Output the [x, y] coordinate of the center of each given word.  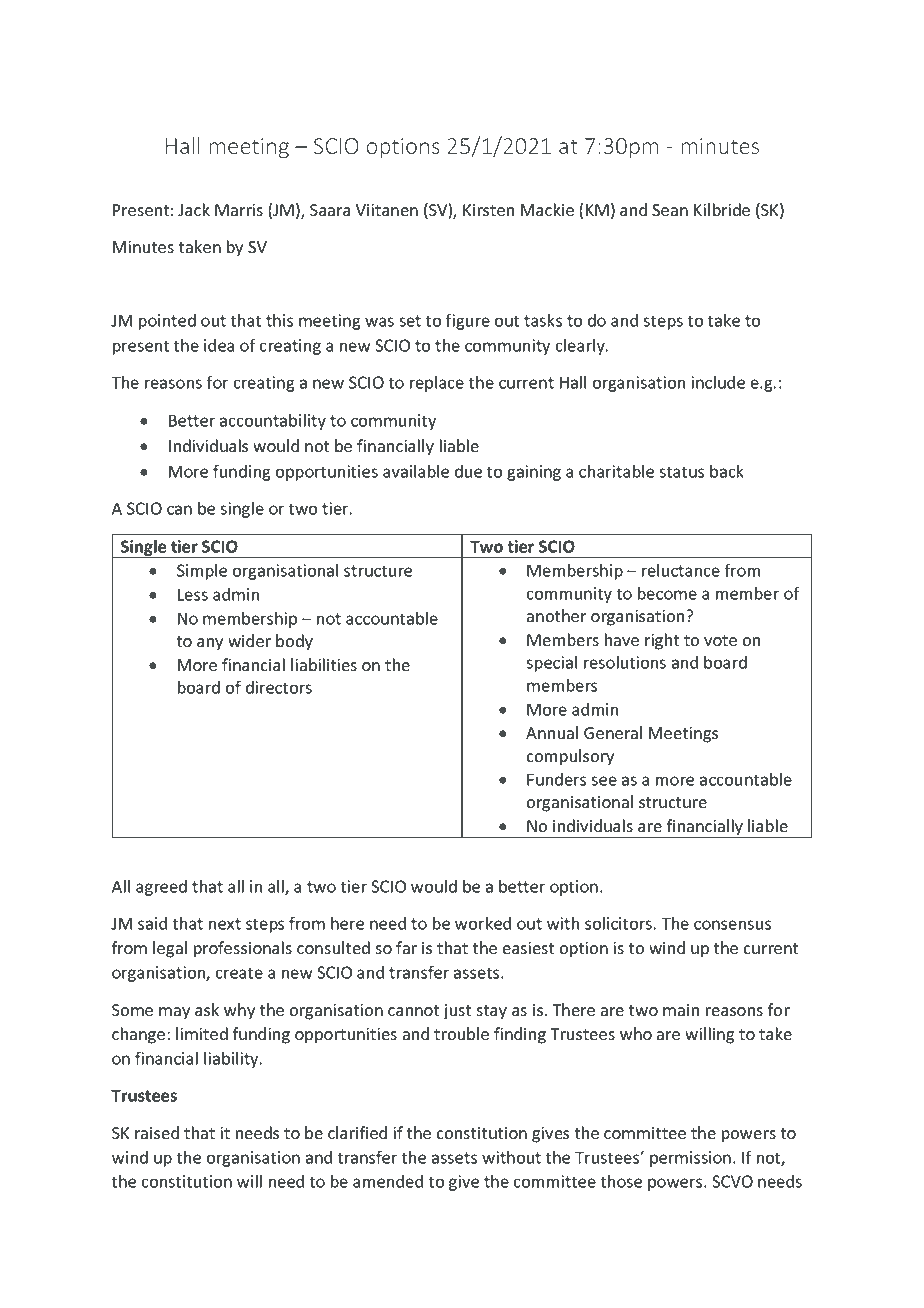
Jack [194, 209]
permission [690, 1159]
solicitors [618, 923]
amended [388, 1181]
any [210, 644]
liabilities [324, 665]
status [681, 472]
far [406, 948]
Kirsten [488, 210]
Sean [670, 210]
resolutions [625, 662]
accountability [273, 422]
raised [157, 1133]
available [416, 471]
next [225, 924]
